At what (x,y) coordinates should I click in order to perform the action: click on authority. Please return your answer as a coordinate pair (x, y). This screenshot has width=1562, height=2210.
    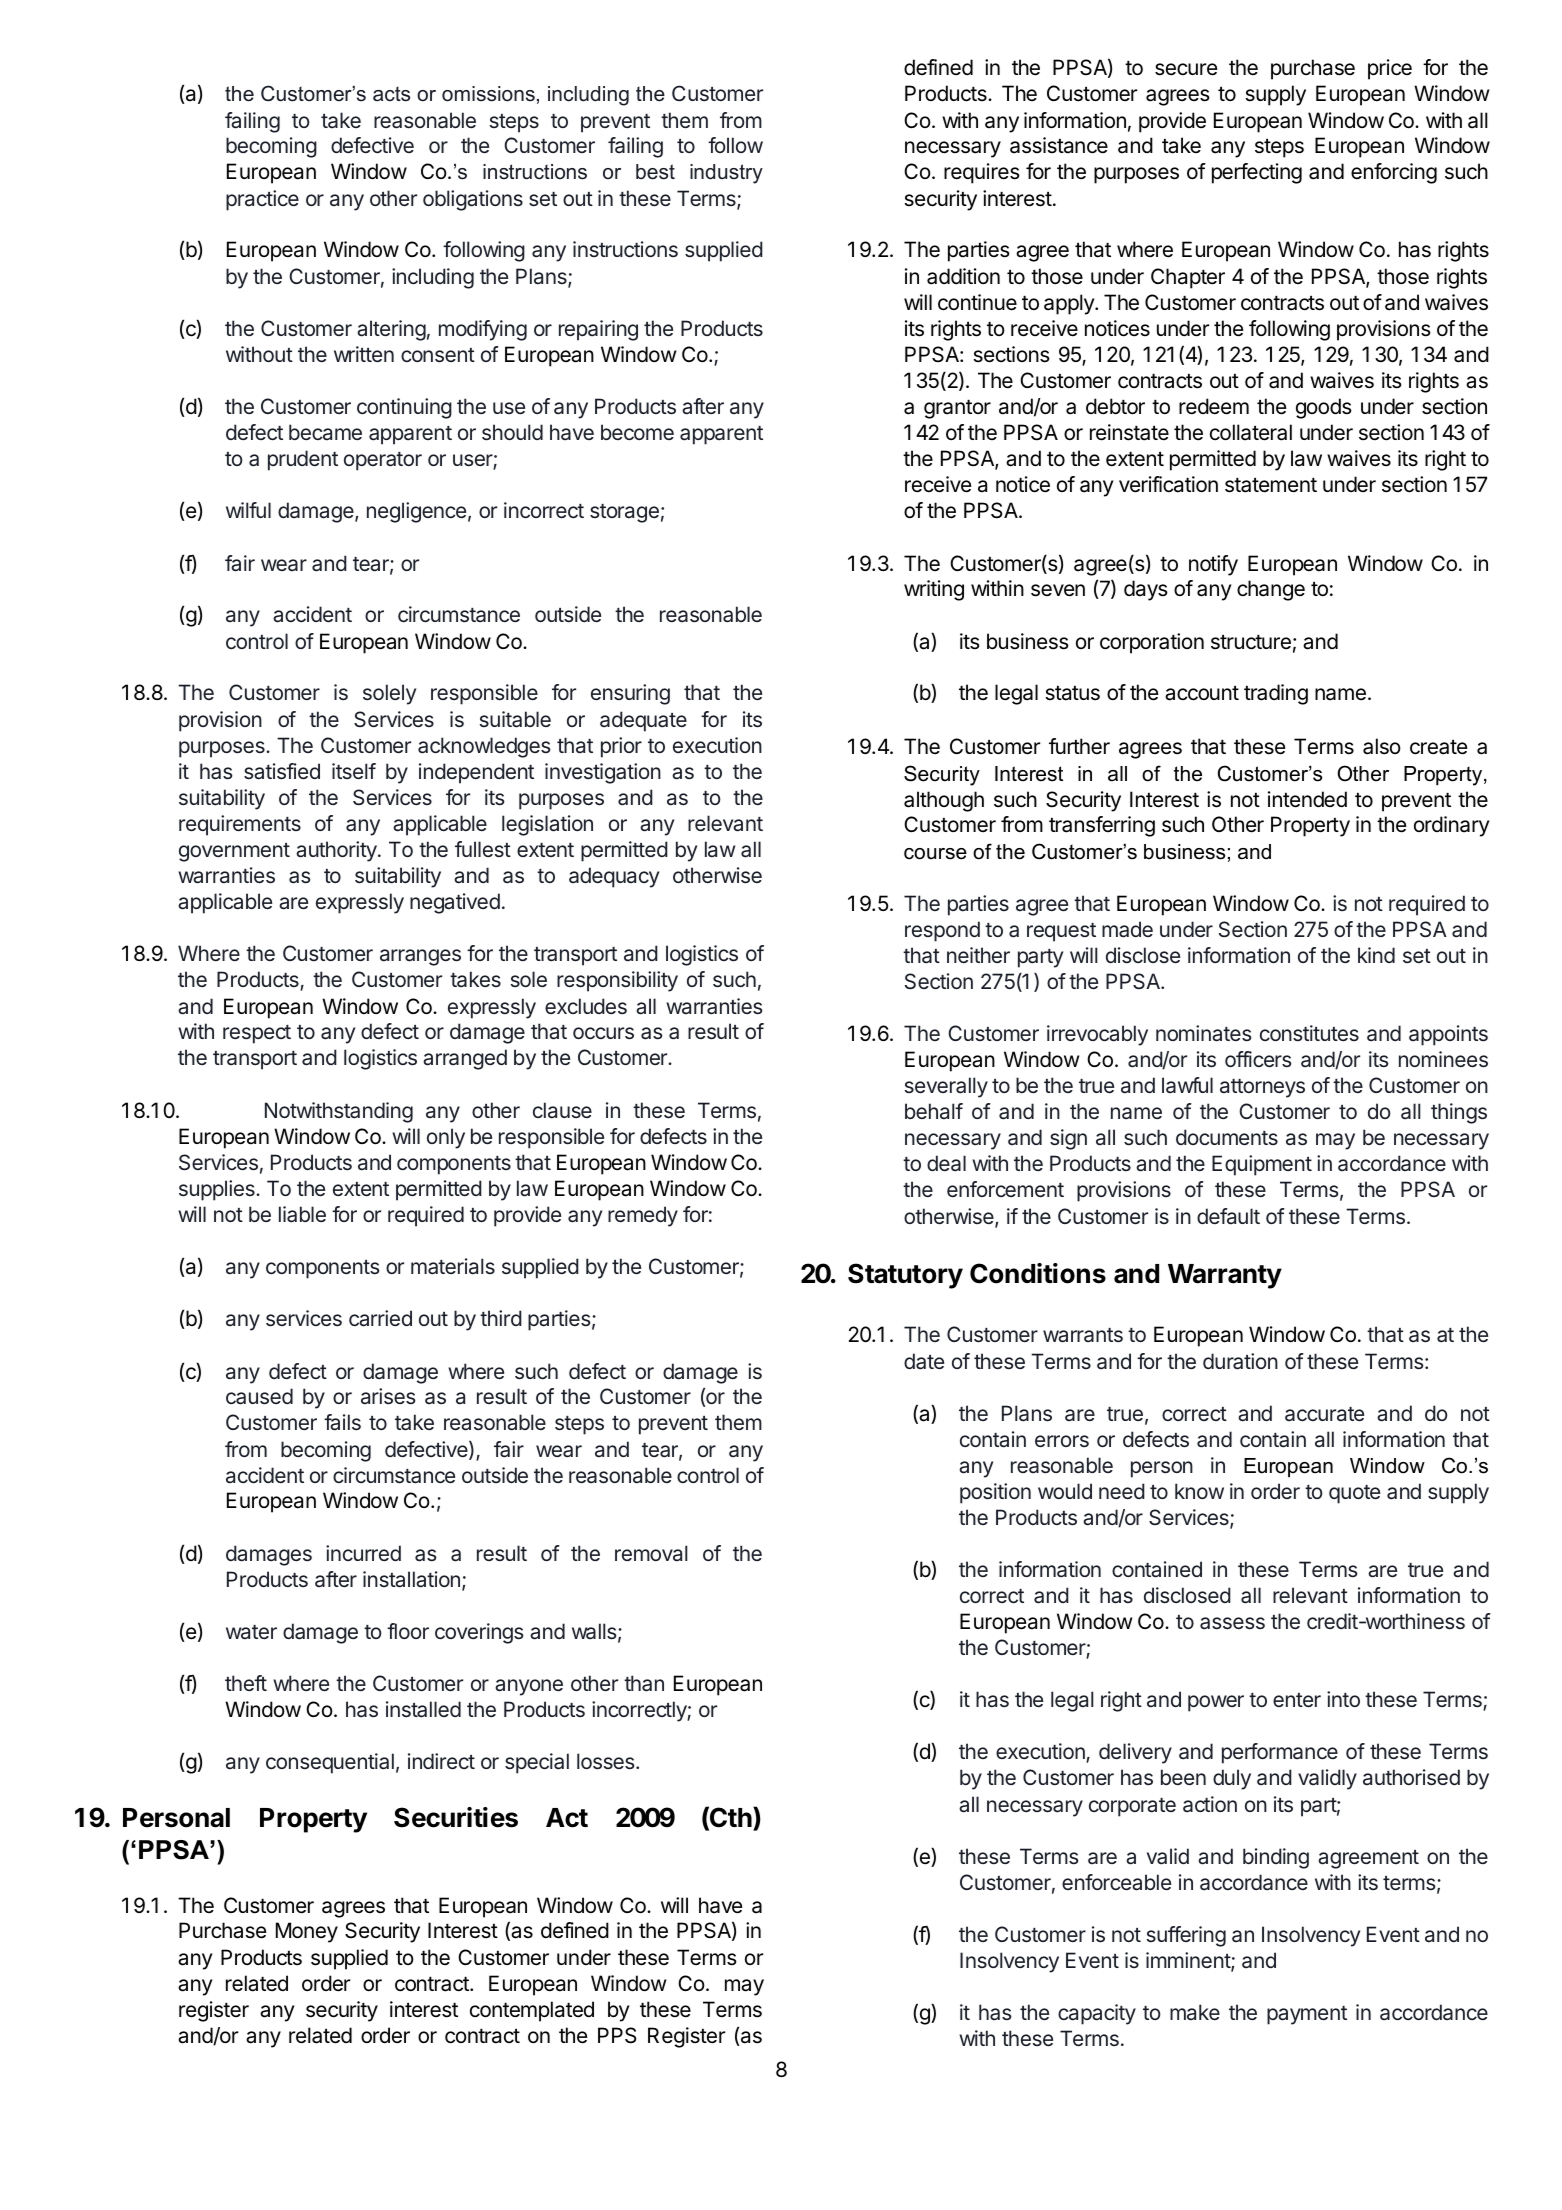
    Looking at the image, I should click on (337, 851).
